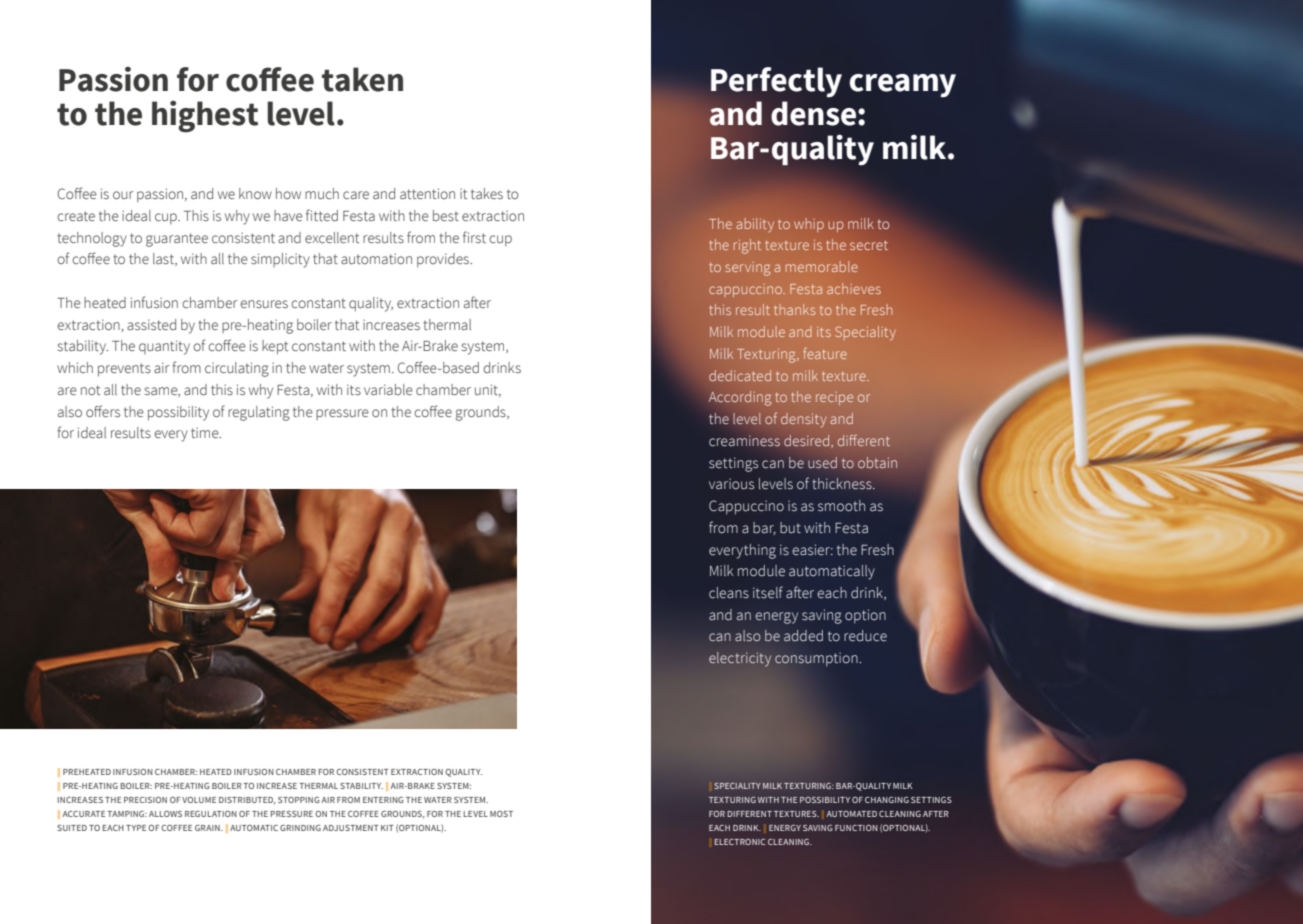  I want to click on highest, so click(205, 116).
